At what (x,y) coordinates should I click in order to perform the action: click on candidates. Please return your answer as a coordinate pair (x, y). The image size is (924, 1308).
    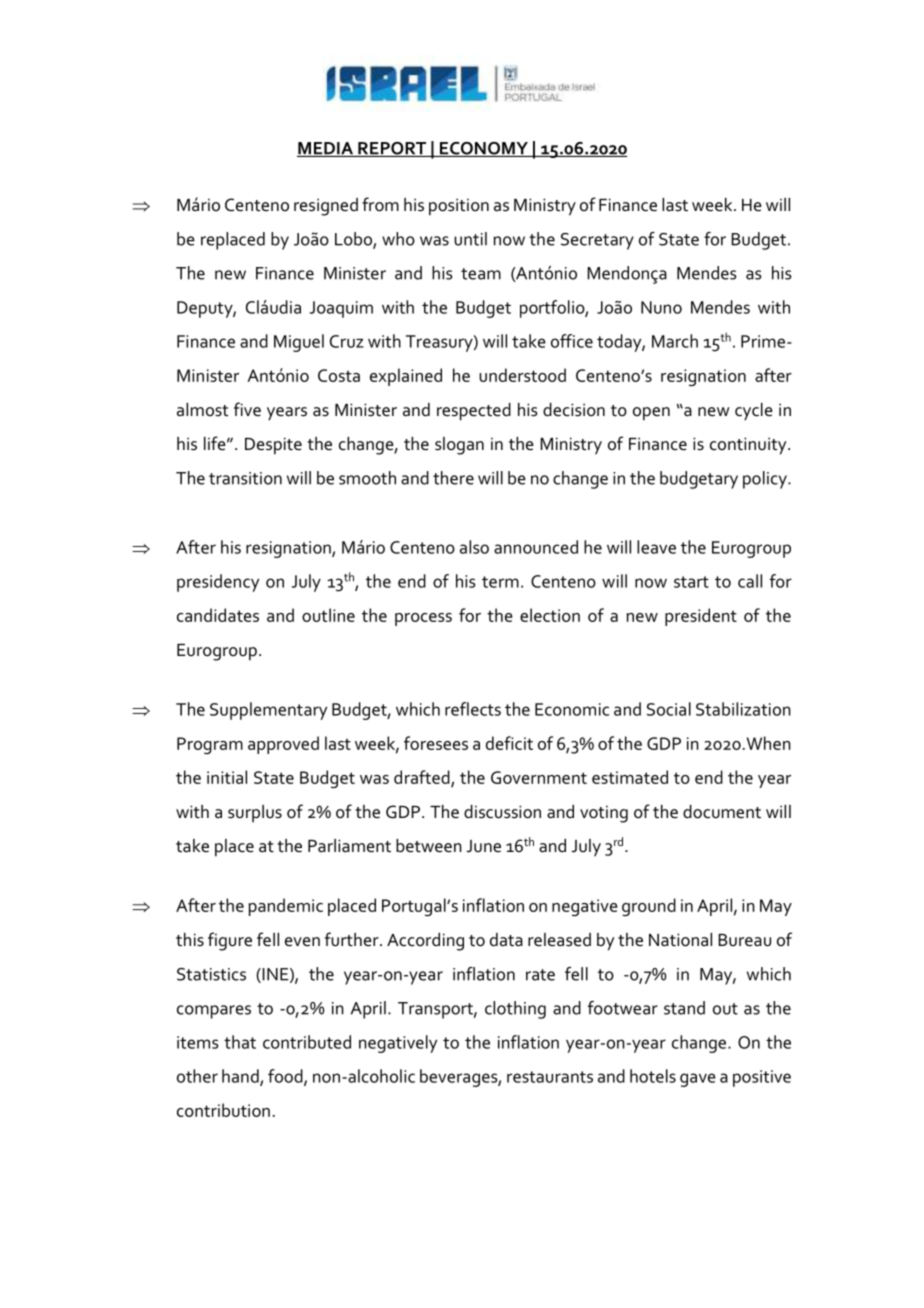
    Looking at the image, I should click on (218, 615).
